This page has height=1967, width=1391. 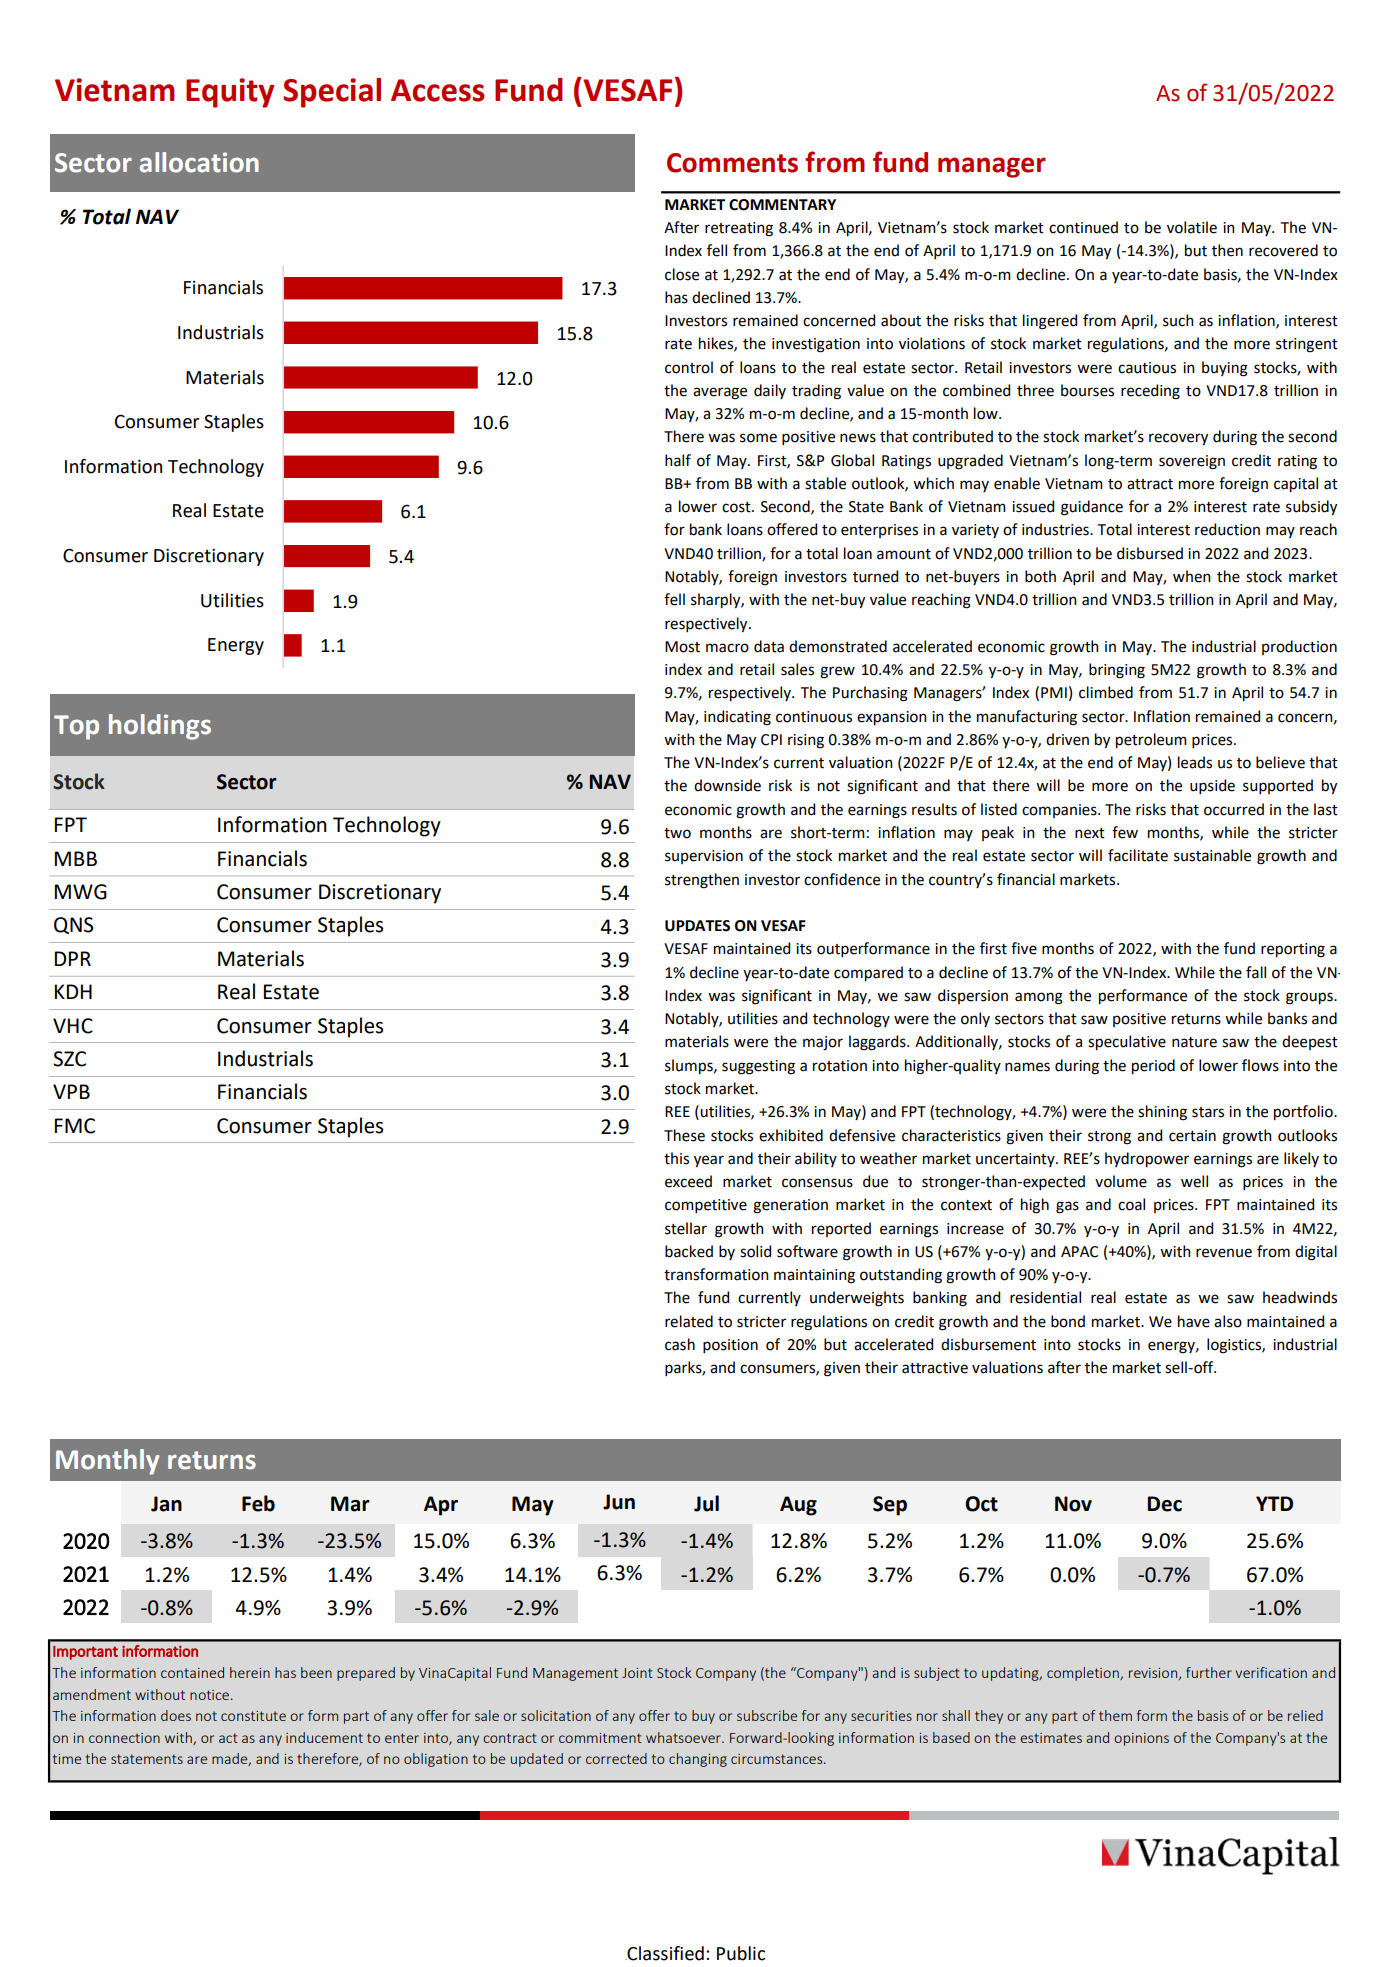 I want to click on opinions, so click(x=1141, y=1739).
